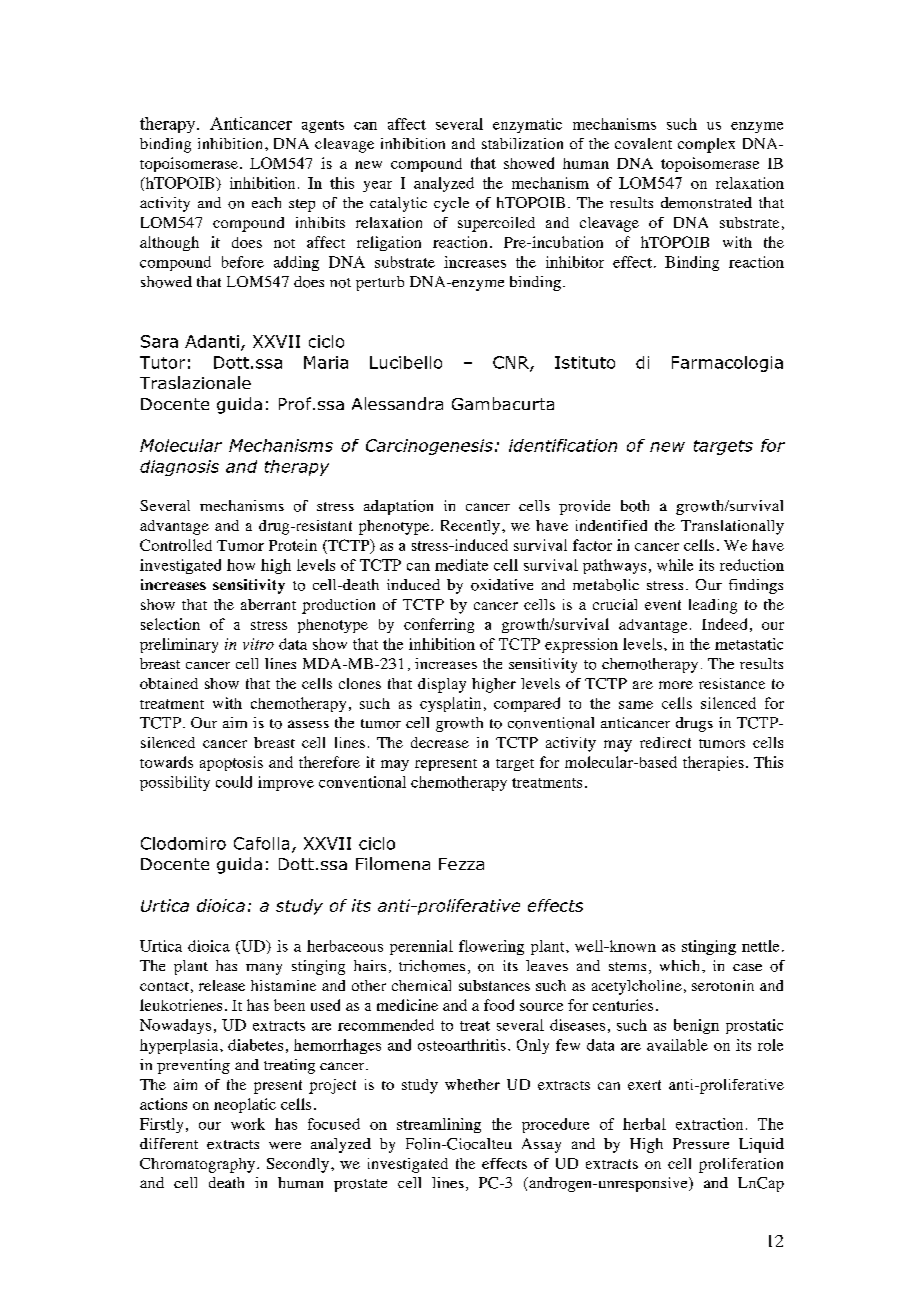  Describe the element at coordinates (439, 1125) in the screenshot. I see `streamlining` at that location.
